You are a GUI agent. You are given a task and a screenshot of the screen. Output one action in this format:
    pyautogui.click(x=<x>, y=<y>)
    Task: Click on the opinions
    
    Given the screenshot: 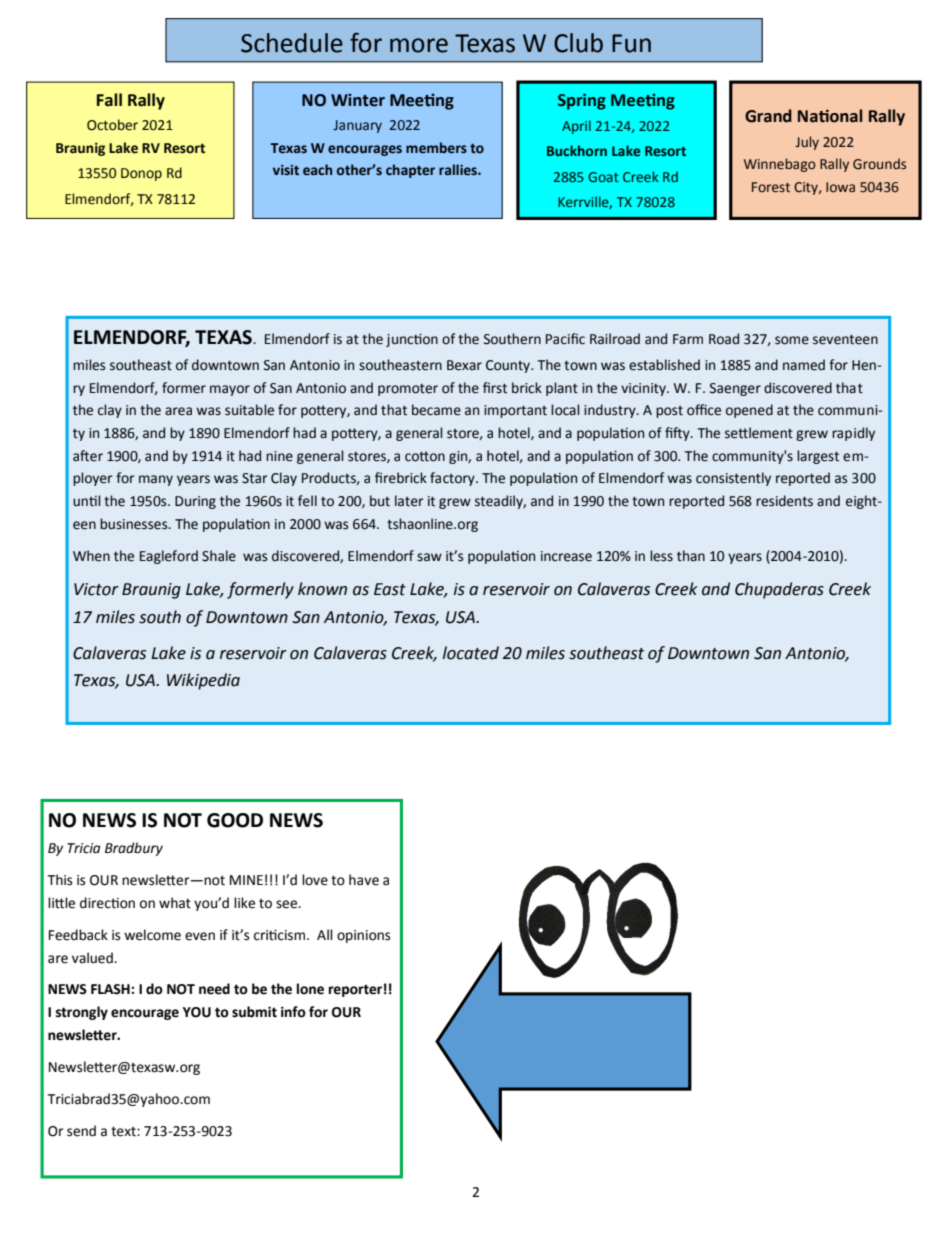 What is the action you would take?
    pyautogui.click(x=363, y=936)
